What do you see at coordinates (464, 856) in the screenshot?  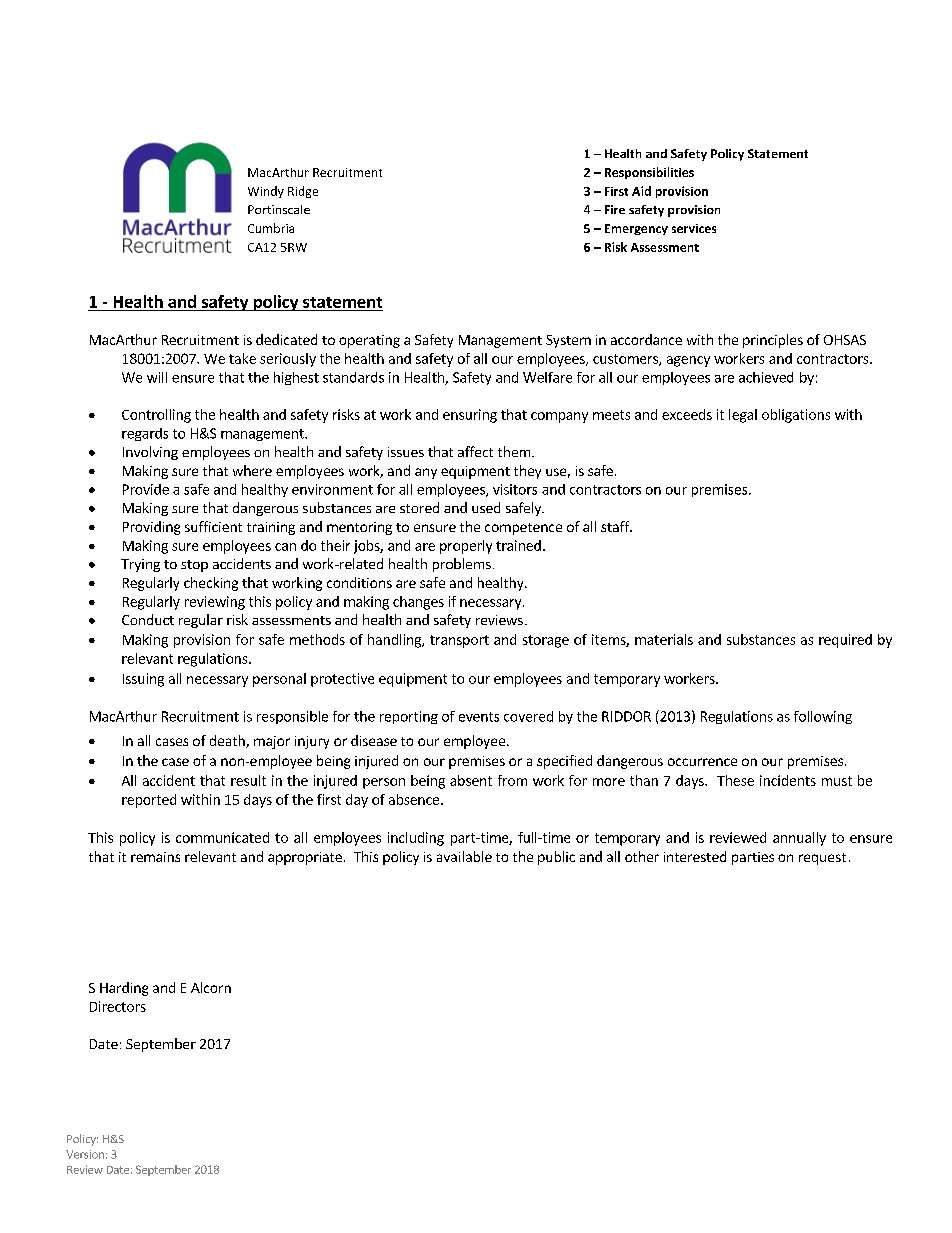 I see `available` at bounding box center [464, 856].
